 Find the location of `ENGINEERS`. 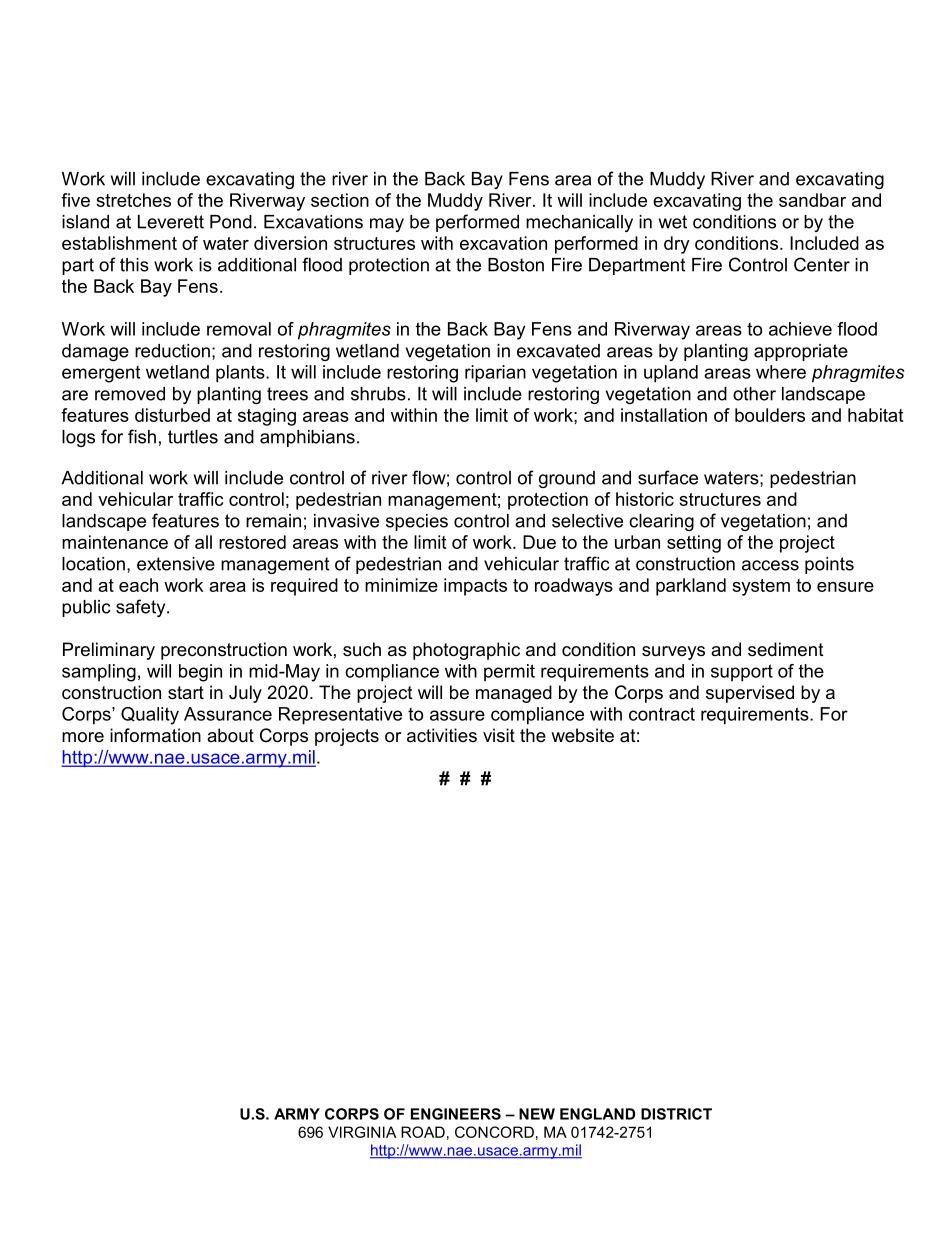

ENGINEERS is located at coordinates (456, 1114).
